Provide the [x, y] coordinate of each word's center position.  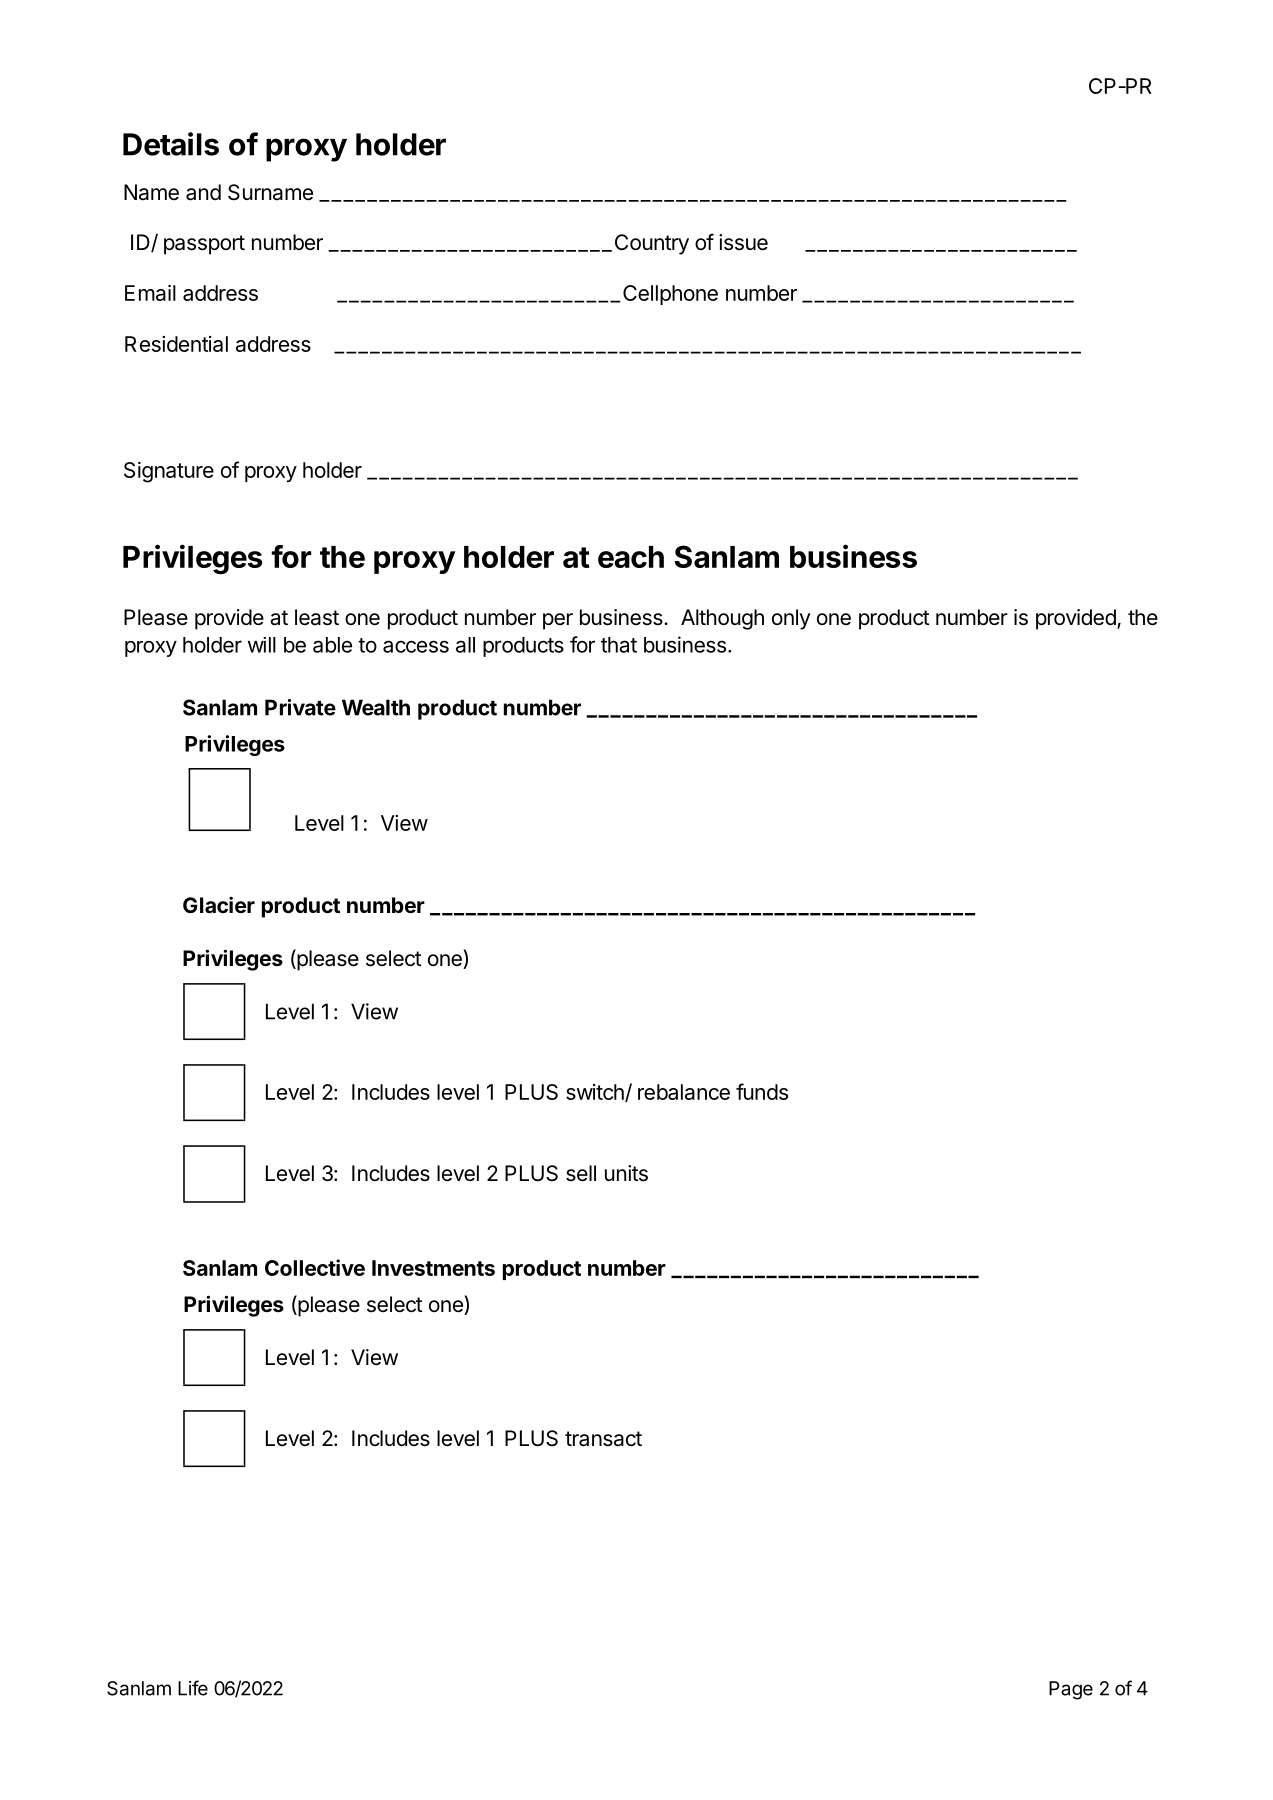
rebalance [684, 1092]
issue [743, 242]
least [317, 617]
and [203, 192]
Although [722, 619]
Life [193, 1688]
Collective [315, 1267]
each [631, 557]
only [791, 619]
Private [300, 707]
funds [762, 1091]
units [626, 1173]
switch [596, 1093]
